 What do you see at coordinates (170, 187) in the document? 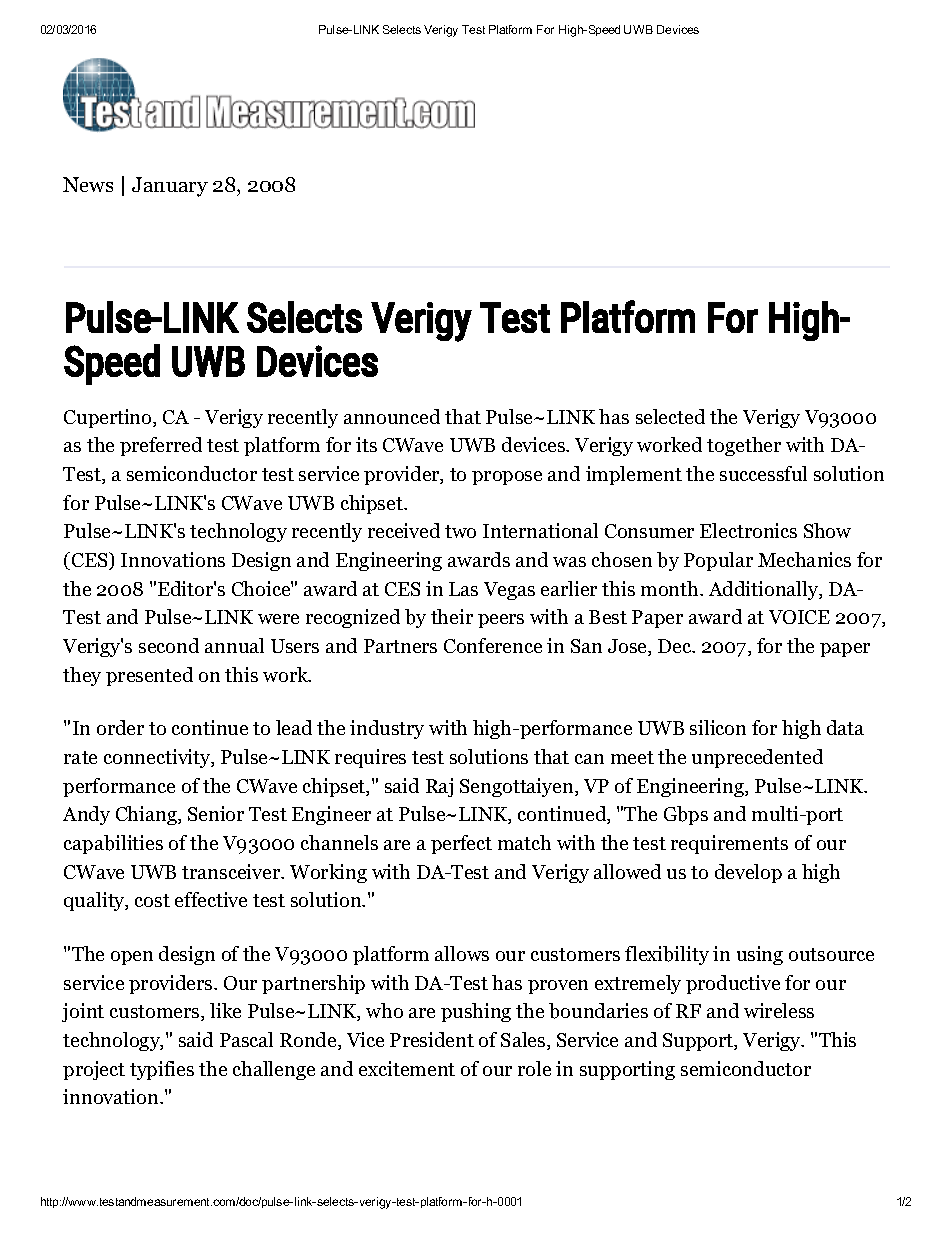
I see `January` at bounding box center [170, 187].
